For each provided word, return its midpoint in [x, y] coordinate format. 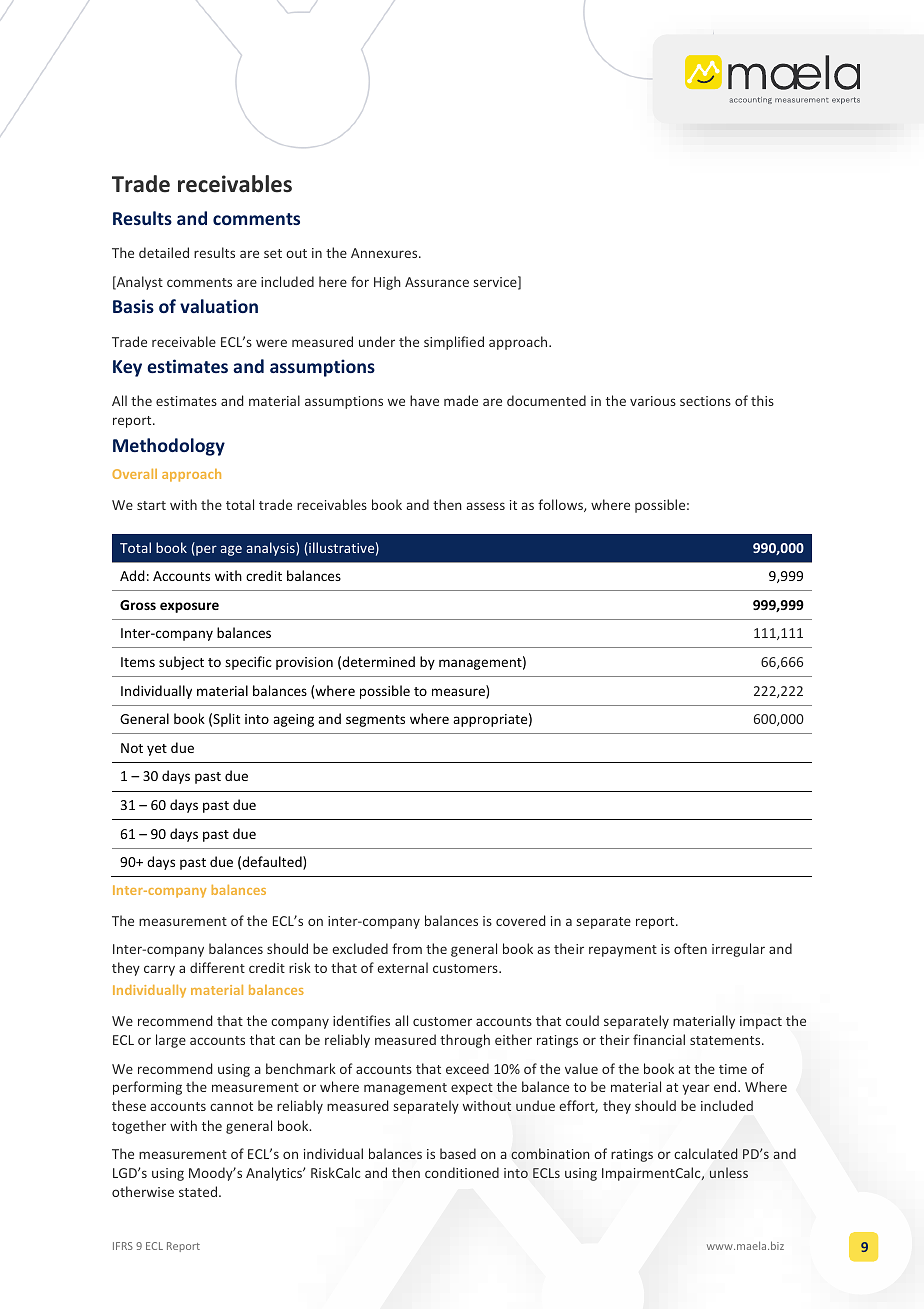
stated [198, 1191]
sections [705, 401]
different [217, 967]
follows [561, 505]
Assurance [437, 282]
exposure [189, 607]
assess [486, 506]
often [690, 948]
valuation [219, 306]
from [407, 948]
